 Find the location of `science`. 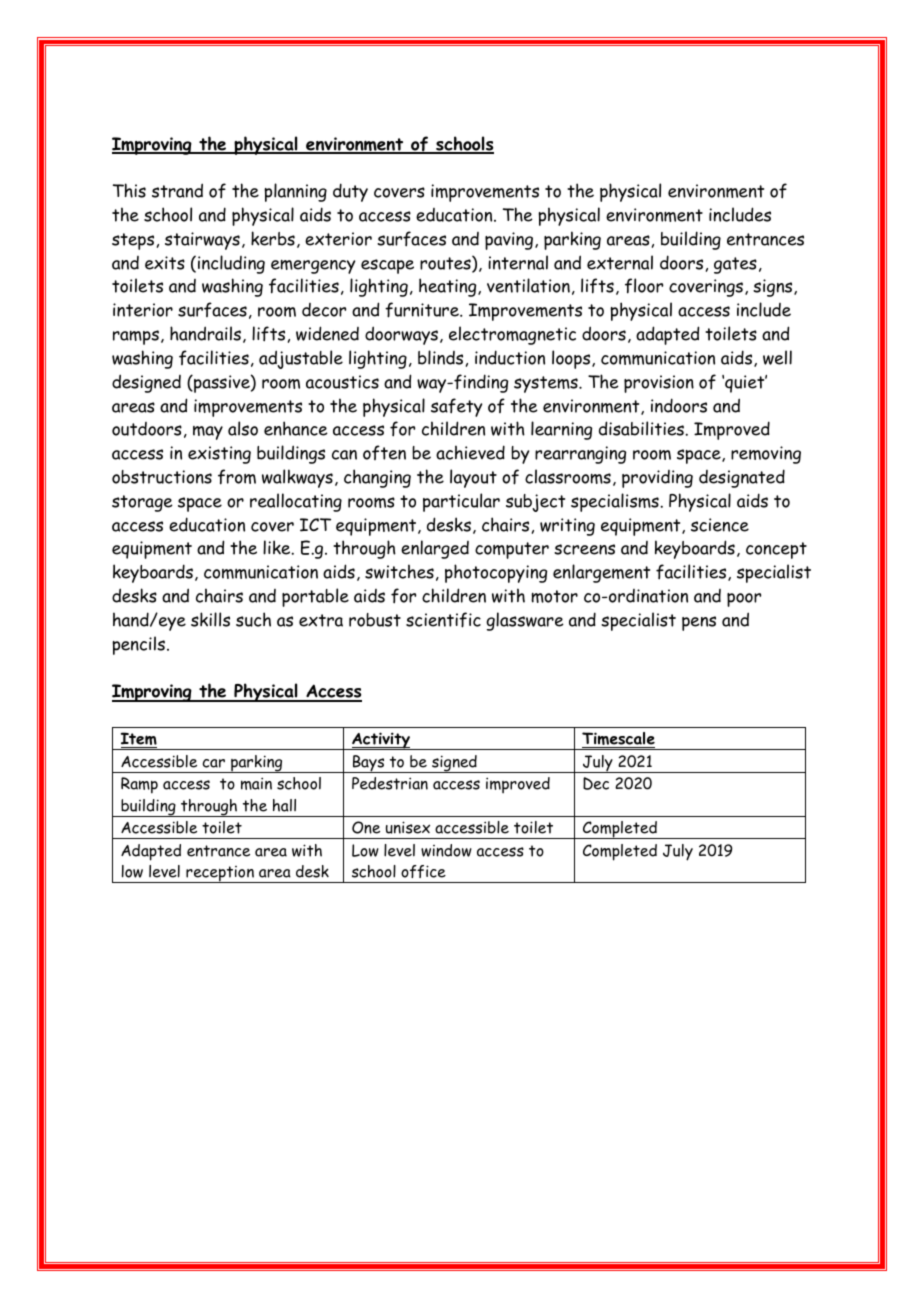

science is located at coordinates (720, 525).
